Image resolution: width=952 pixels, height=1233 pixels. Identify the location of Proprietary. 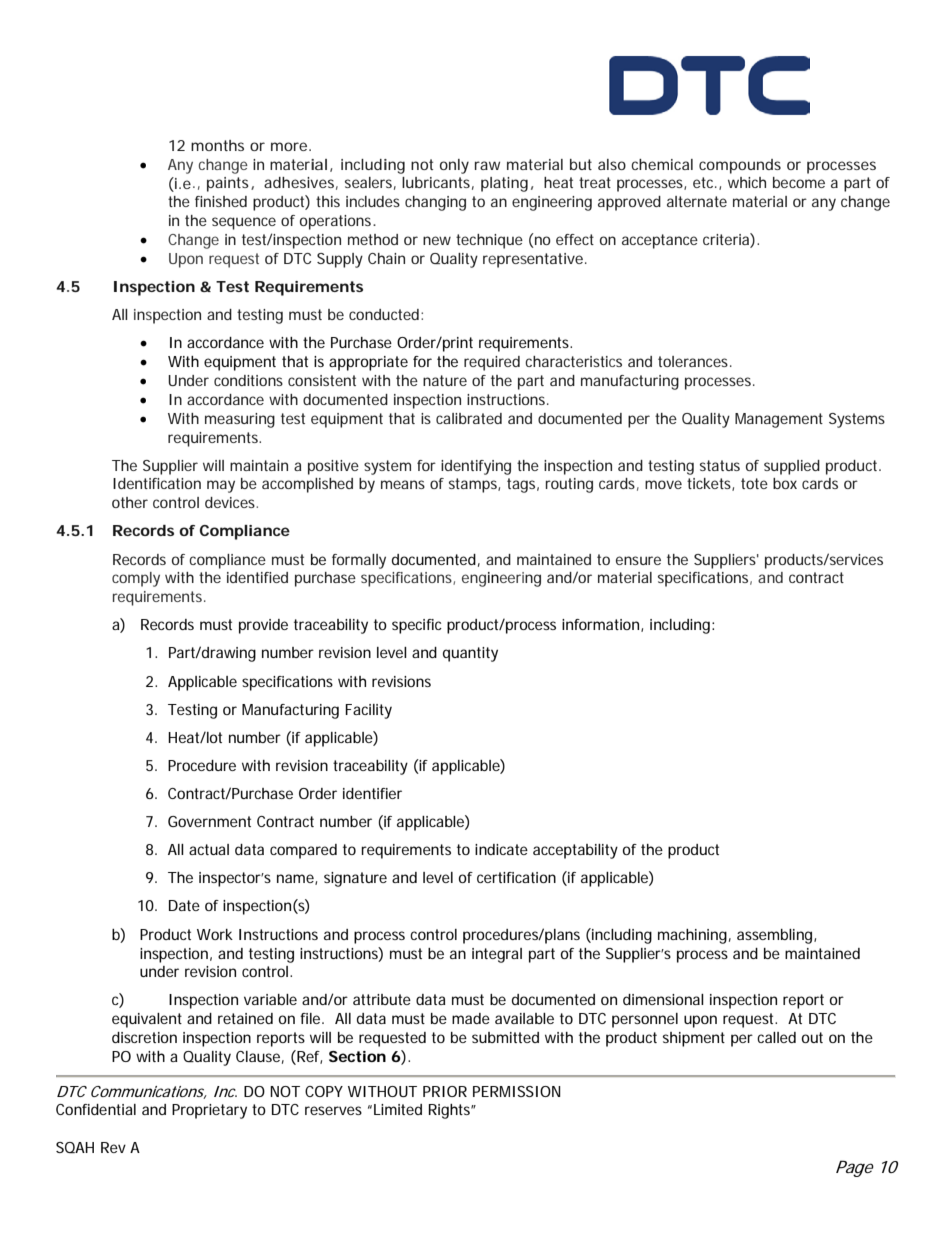
(209, 1111).
